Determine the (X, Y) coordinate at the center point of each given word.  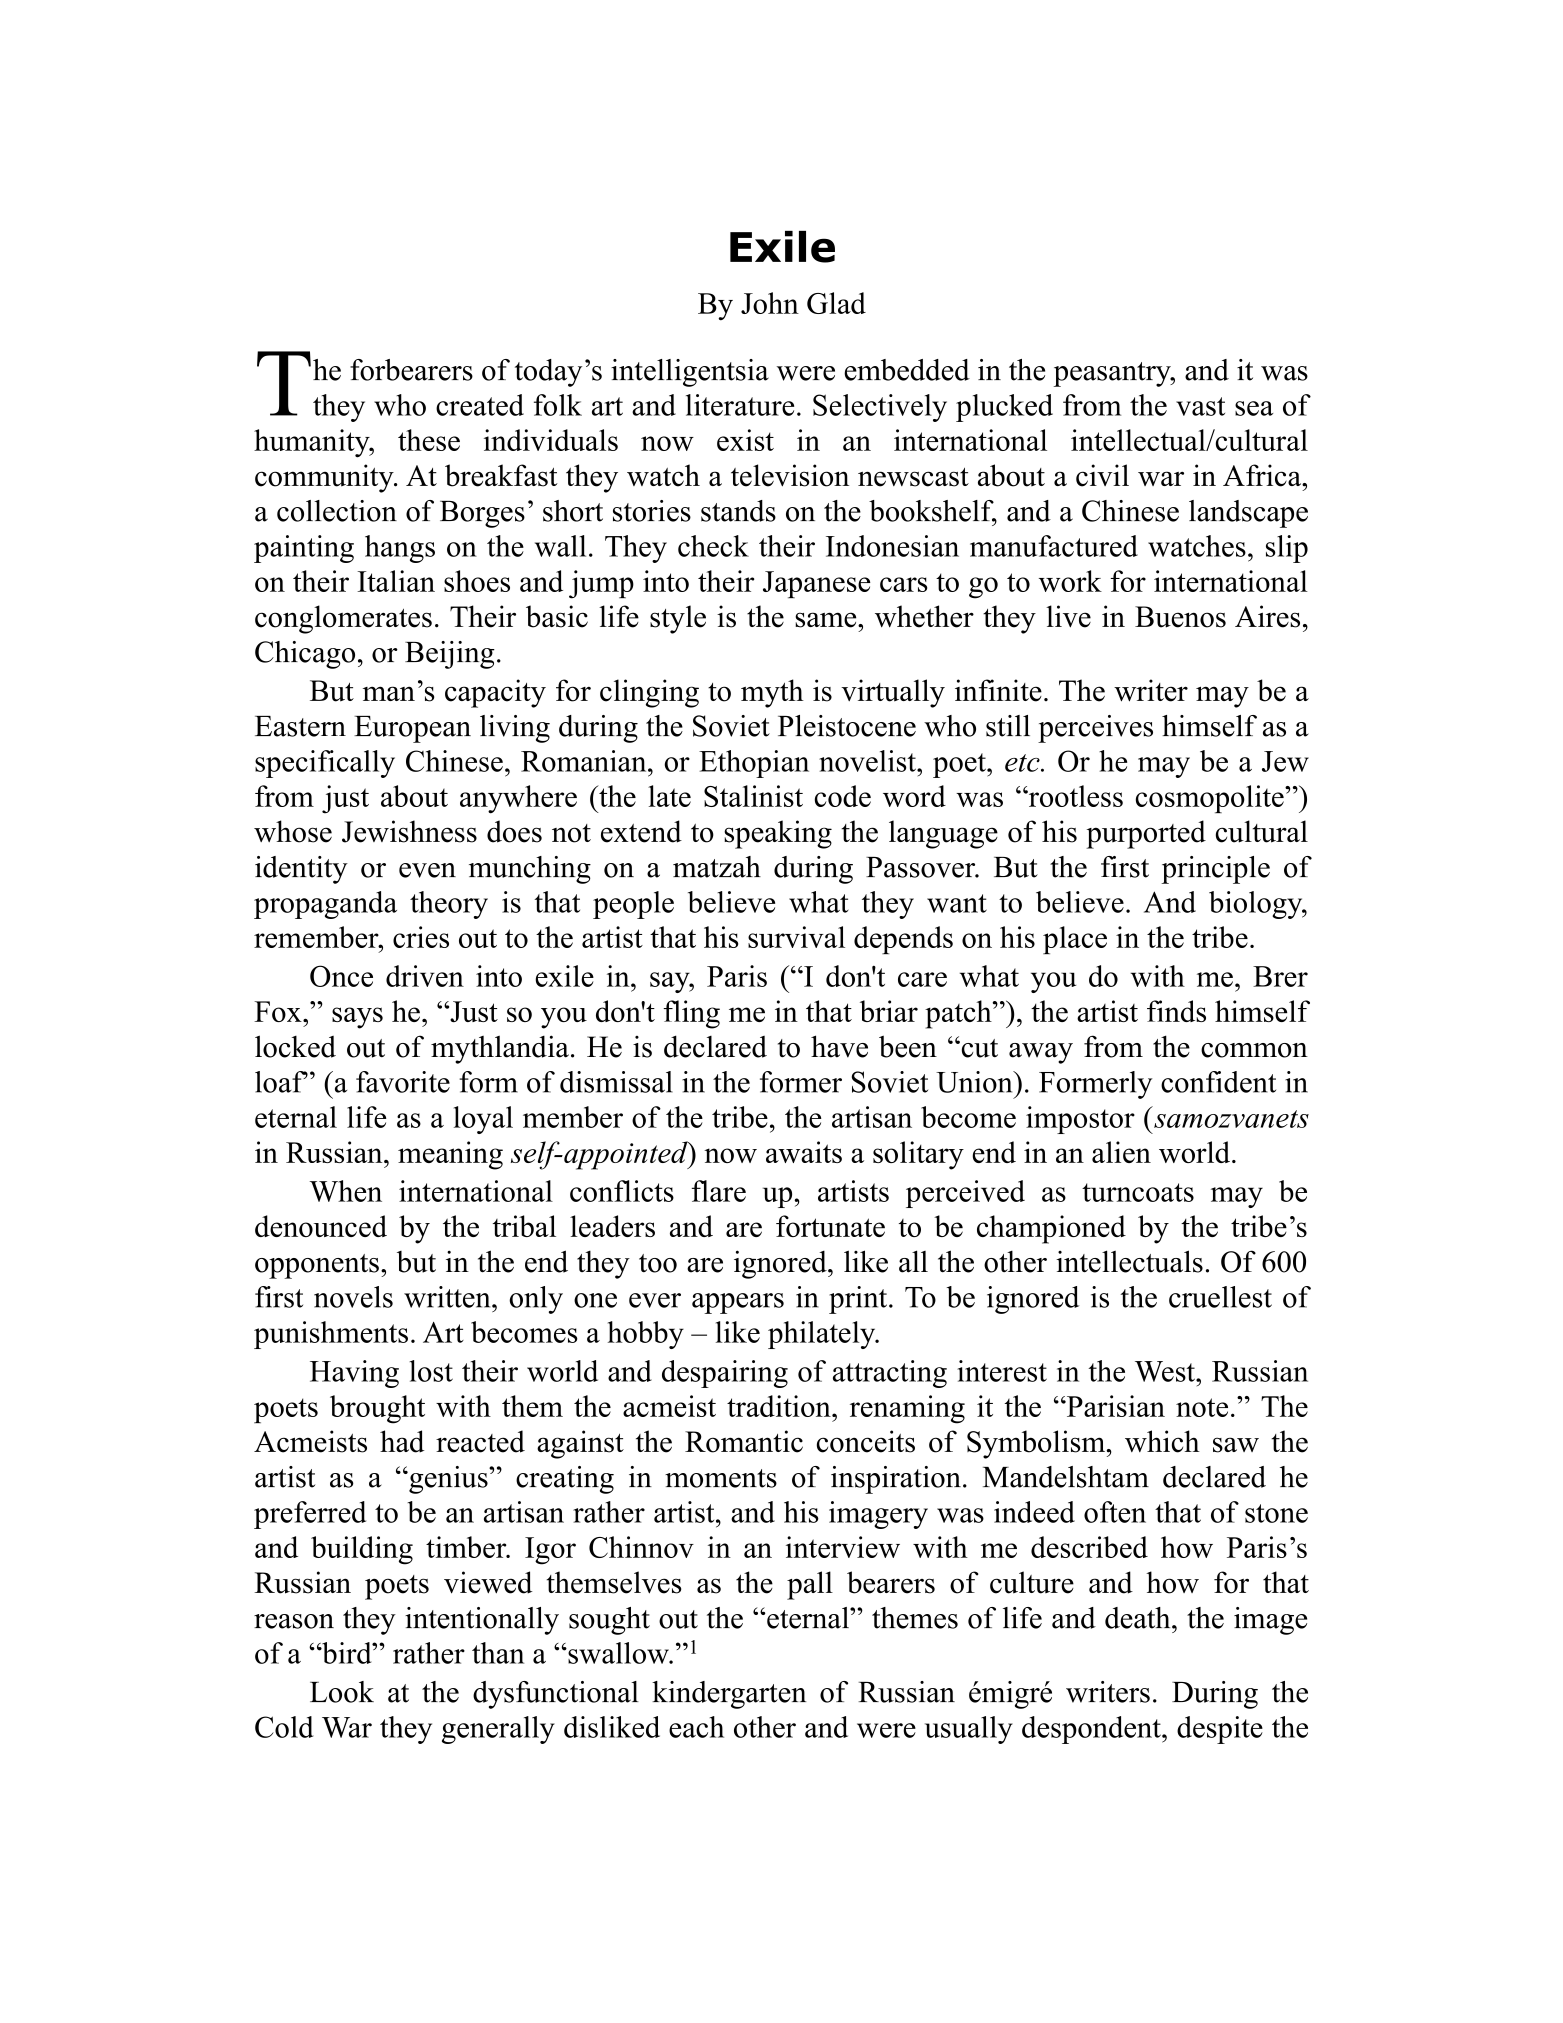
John (770, 303)
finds (1176, 1011)
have (839, 1046)
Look (342, 1692)
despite (1220, 1730)
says (357, 1018)
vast (1200, 406)
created (480, 405)
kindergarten (729, 1695)
